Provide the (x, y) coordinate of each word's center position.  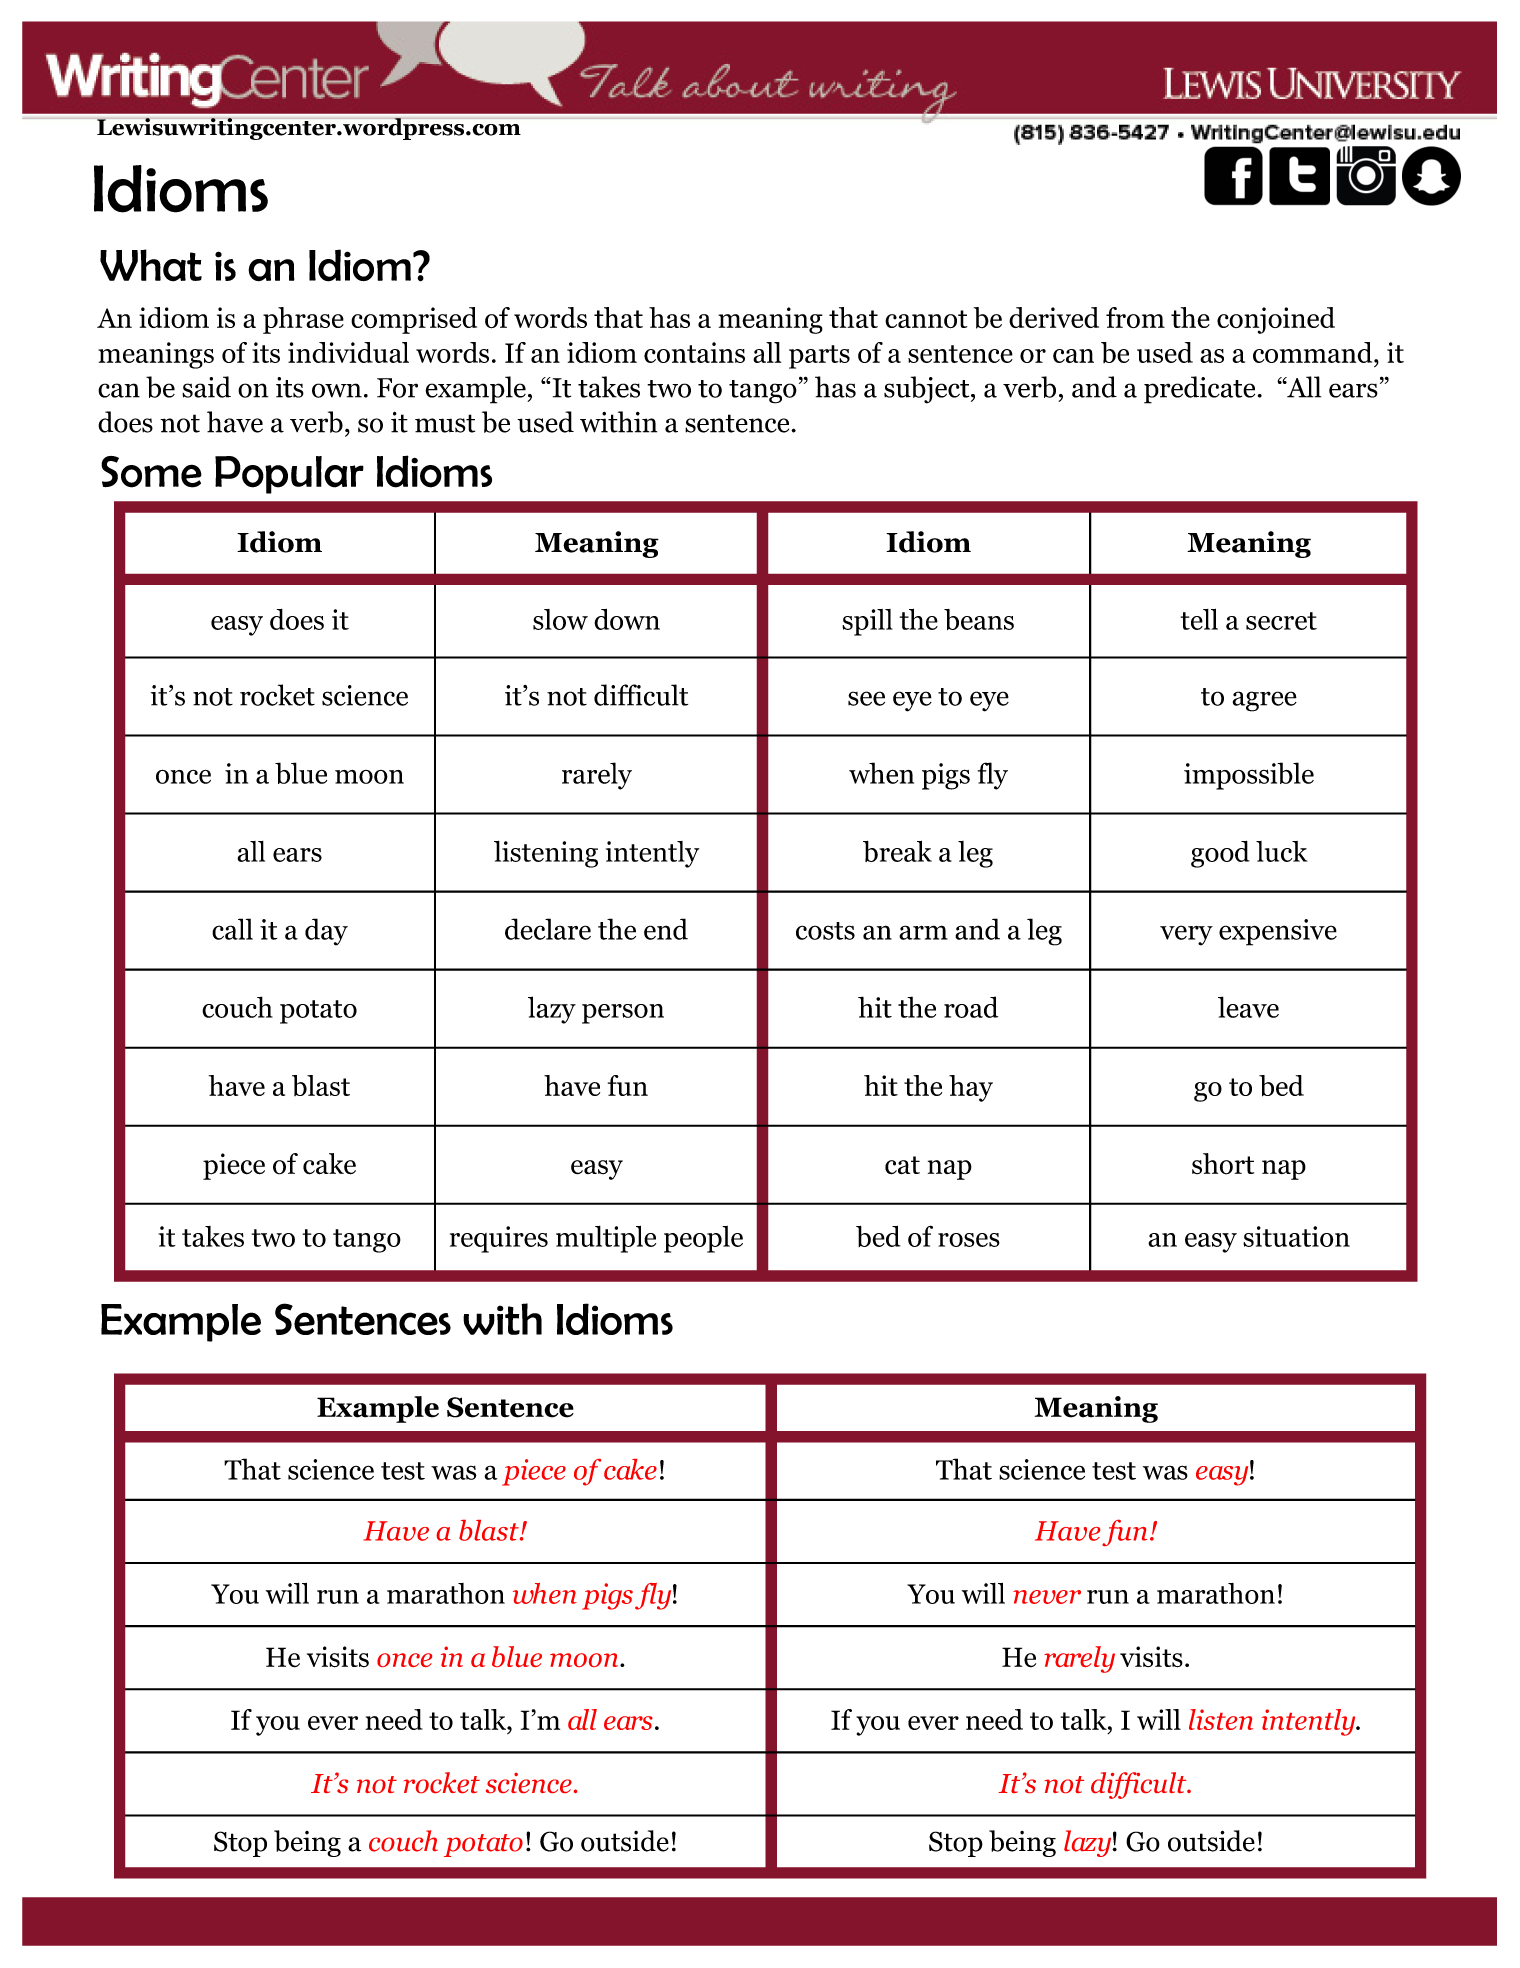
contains (694, 352)
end (666, 929)
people (703, 1239)
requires (499, 1239)
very (1186, 935)
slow (560, 619)
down (627, 619)
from (1135, 317)
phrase (303, 320)
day (326, 932)
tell (1199, 619)
